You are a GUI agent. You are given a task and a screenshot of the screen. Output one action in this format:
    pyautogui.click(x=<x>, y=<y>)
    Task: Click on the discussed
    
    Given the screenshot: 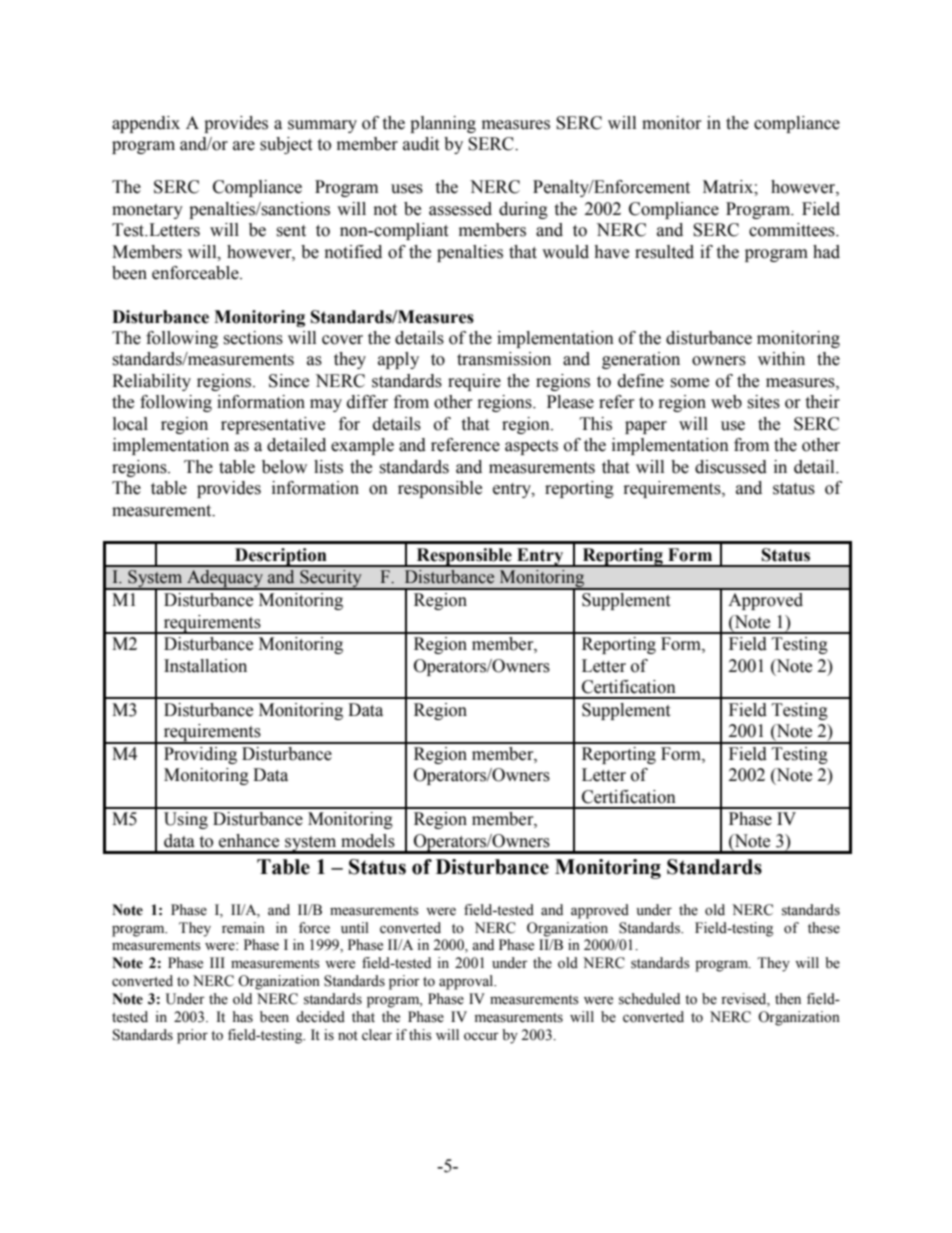 What is the action you would take?
    pyautogui.click(x=731, y=467)
